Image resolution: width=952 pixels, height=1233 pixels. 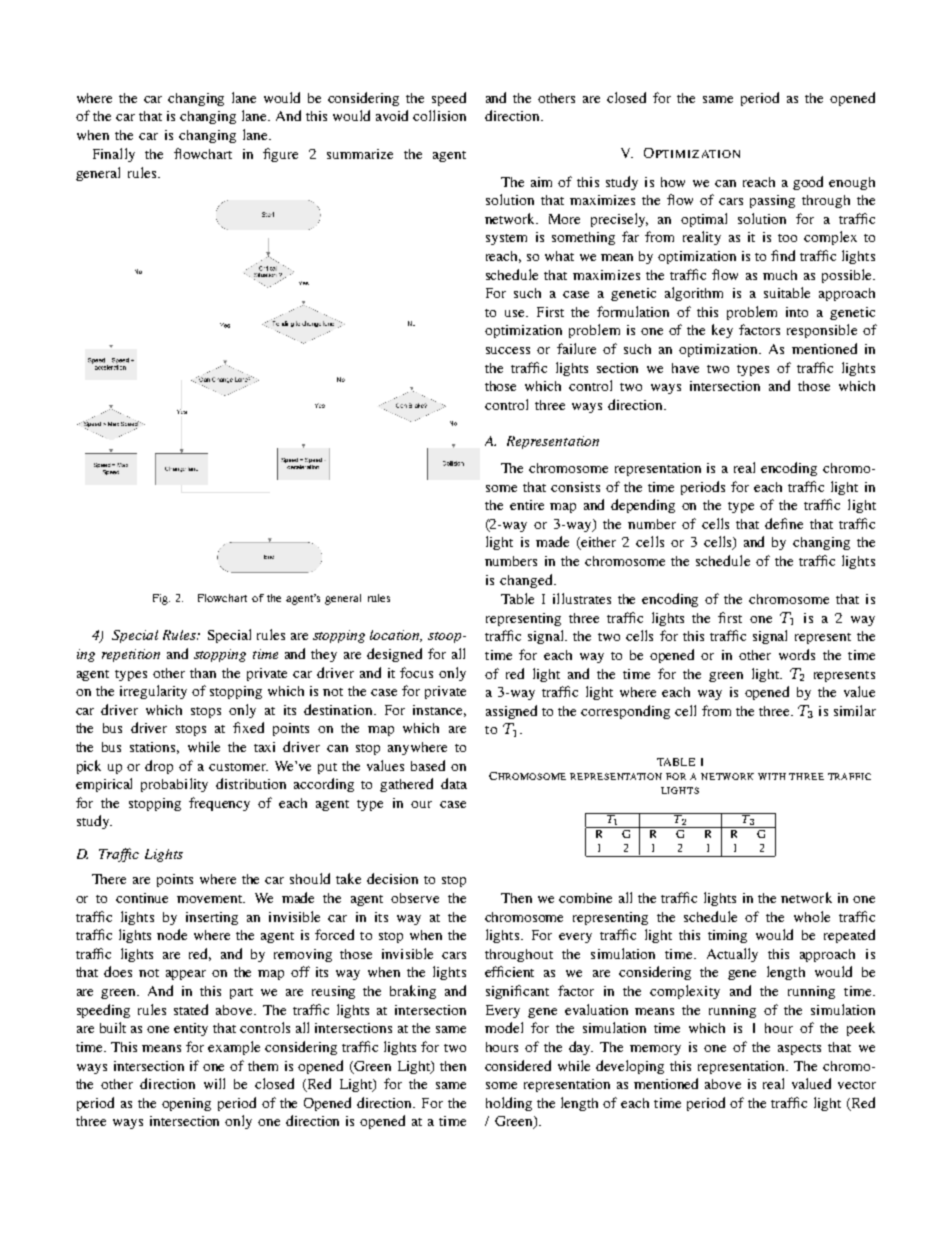 What do you see at coordinates (214, 1083) in the document?
I see `will` at bounding box center [214, 1083].
